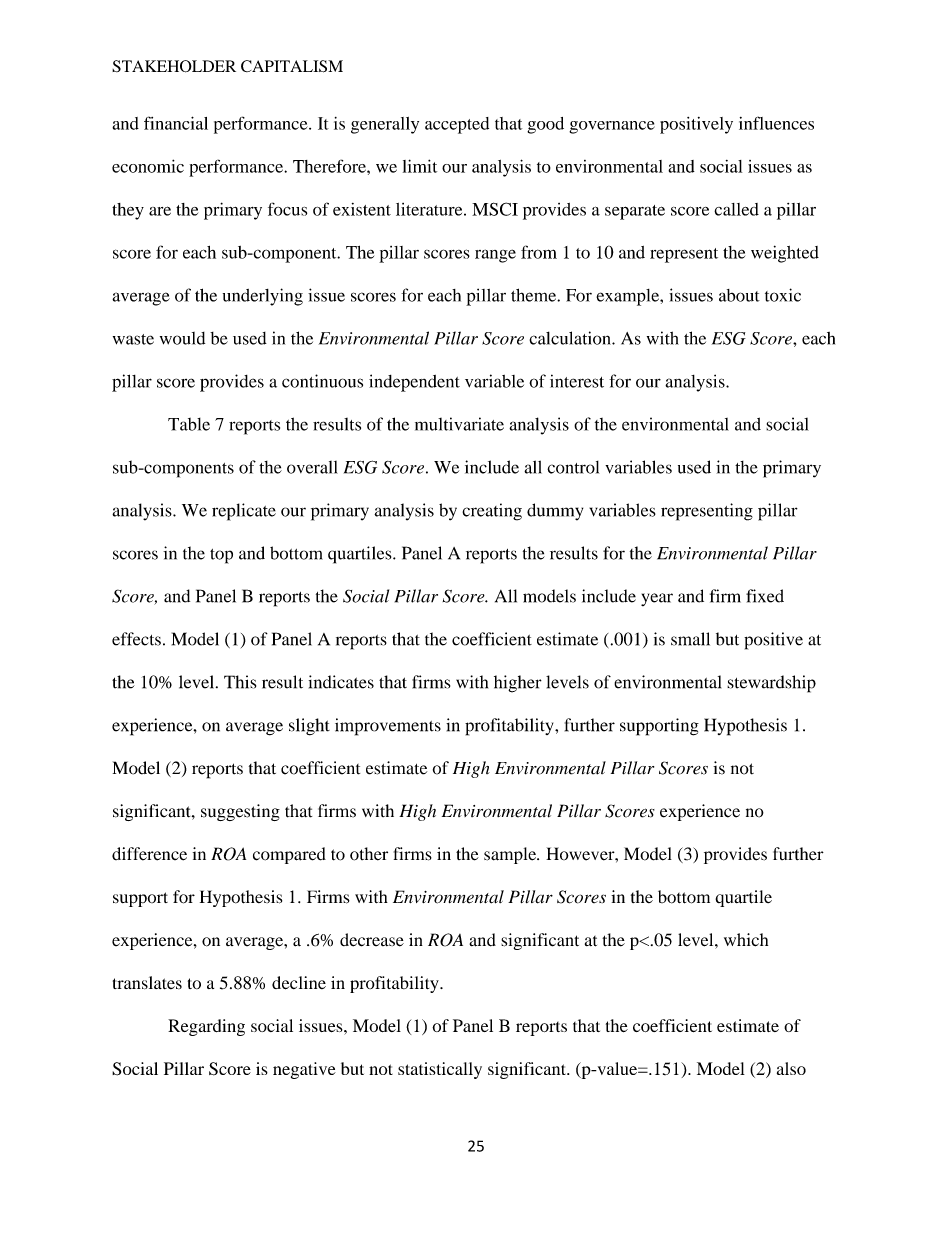 The image size is (952, 1233). Describe the element at coordinates (206, 1027) in the document. I see `Regarding` at that location.
